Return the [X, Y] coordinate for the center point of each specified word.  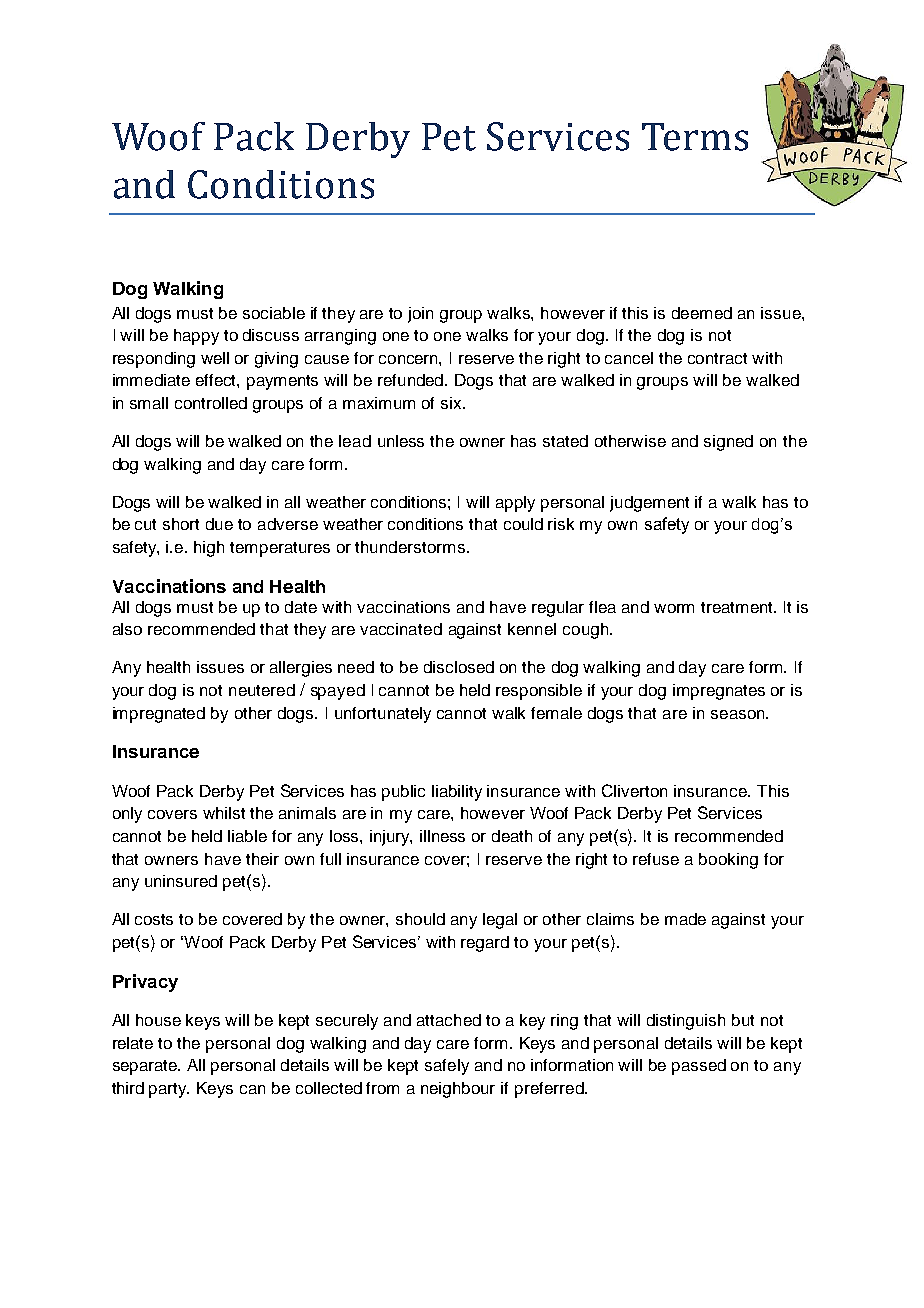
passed [699, 1067]
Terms [695, 137]
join [420, 315]
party [169, 1090]
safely [447, 1067]
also [127, 629]
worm [674, 608]
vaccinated [401, 629]
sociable [274, 313]
